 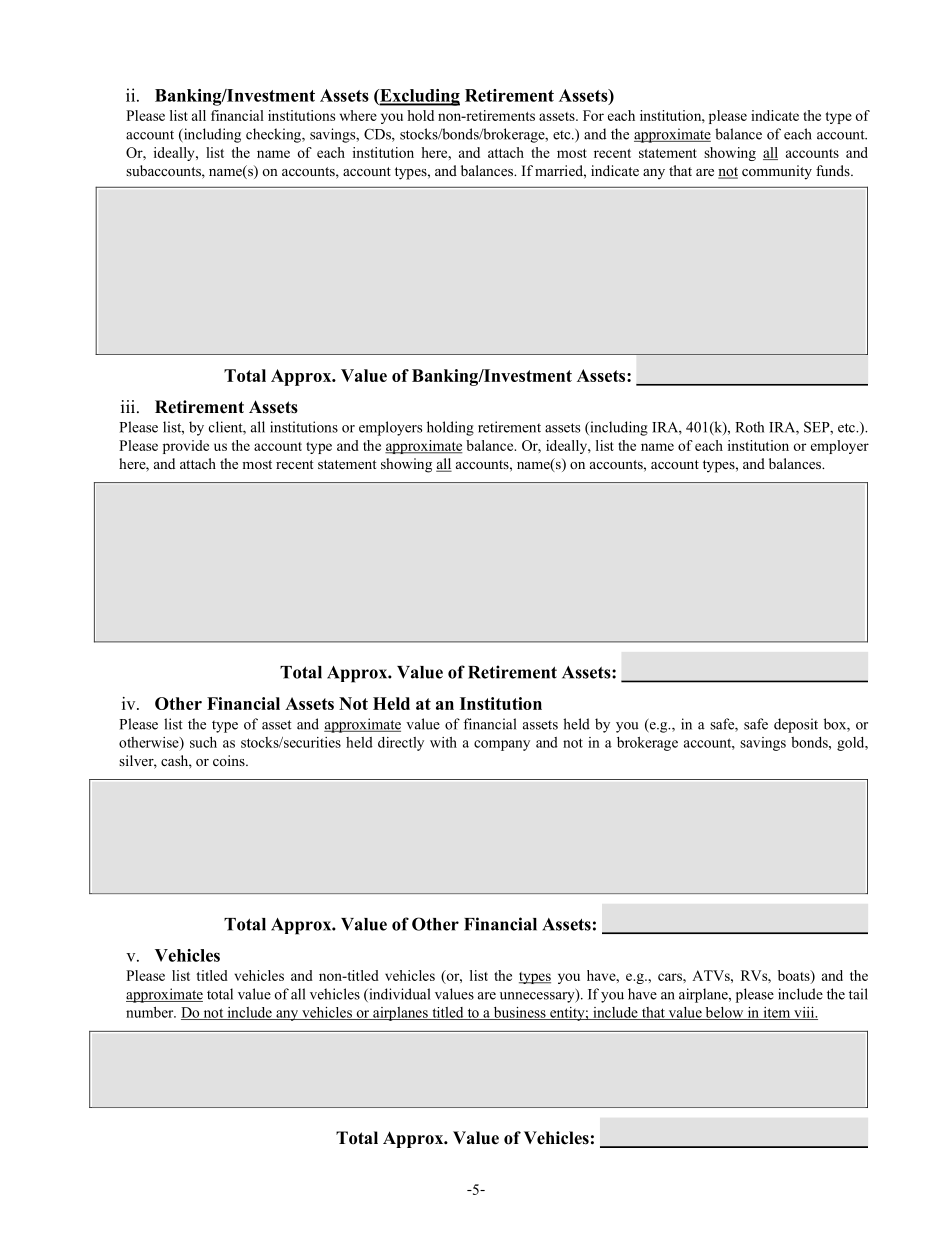 What do you see at coordinates (538, 996) in the screenshot?
I see `unnecessary` at bounding box center [538, 996].
